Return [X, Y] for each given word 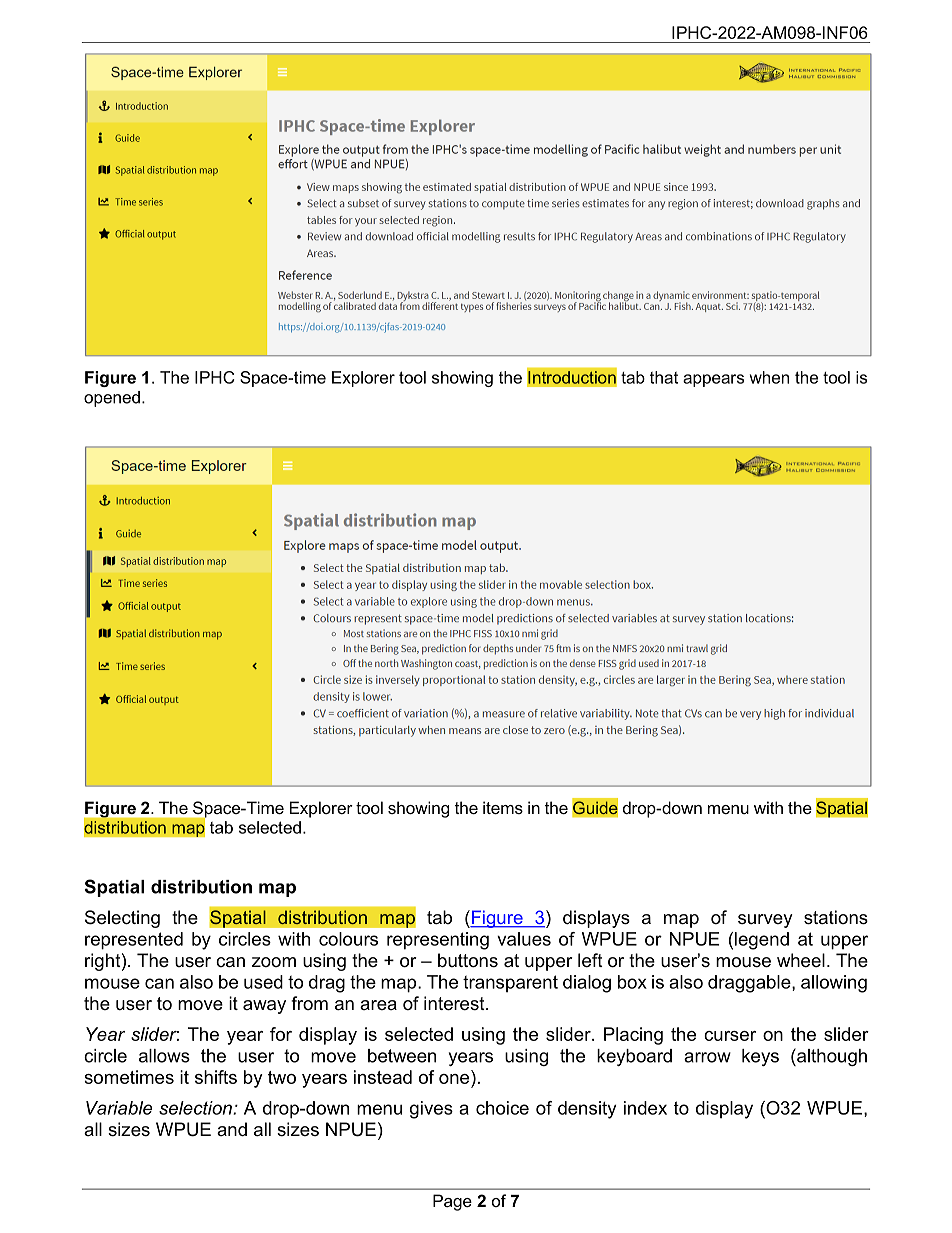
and [232, 1129]
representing [438, 941]
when [769, 377]
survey [765, 921]
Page [452, 1202]
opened [112, 399]
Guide [595, 808]
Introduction [572, 377]
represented [134, 941]
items [503, 807]
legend [762, 941]
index [645, 1108]
